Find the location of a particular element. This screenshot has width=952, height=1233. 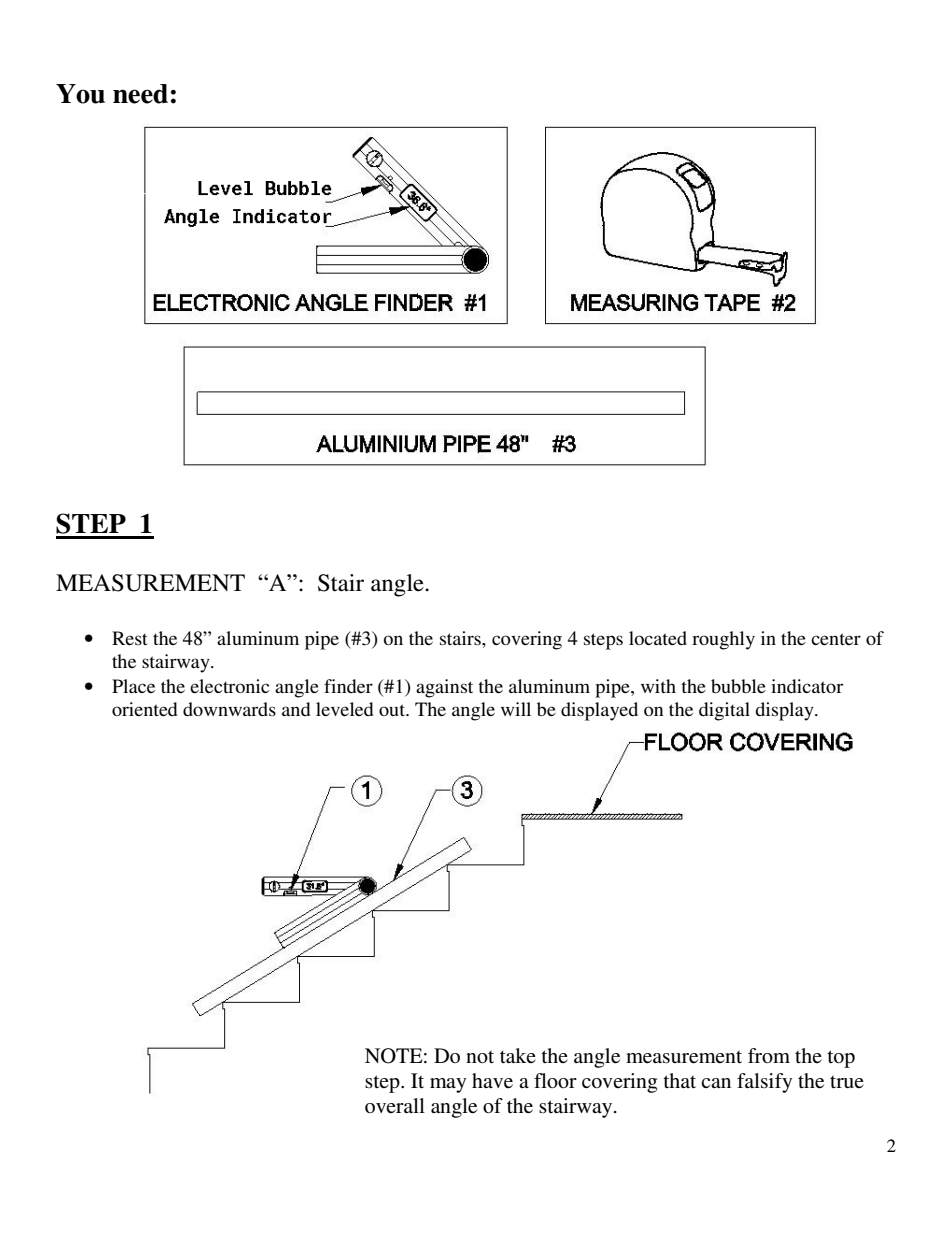

need is located at coordinates (140, 94).
